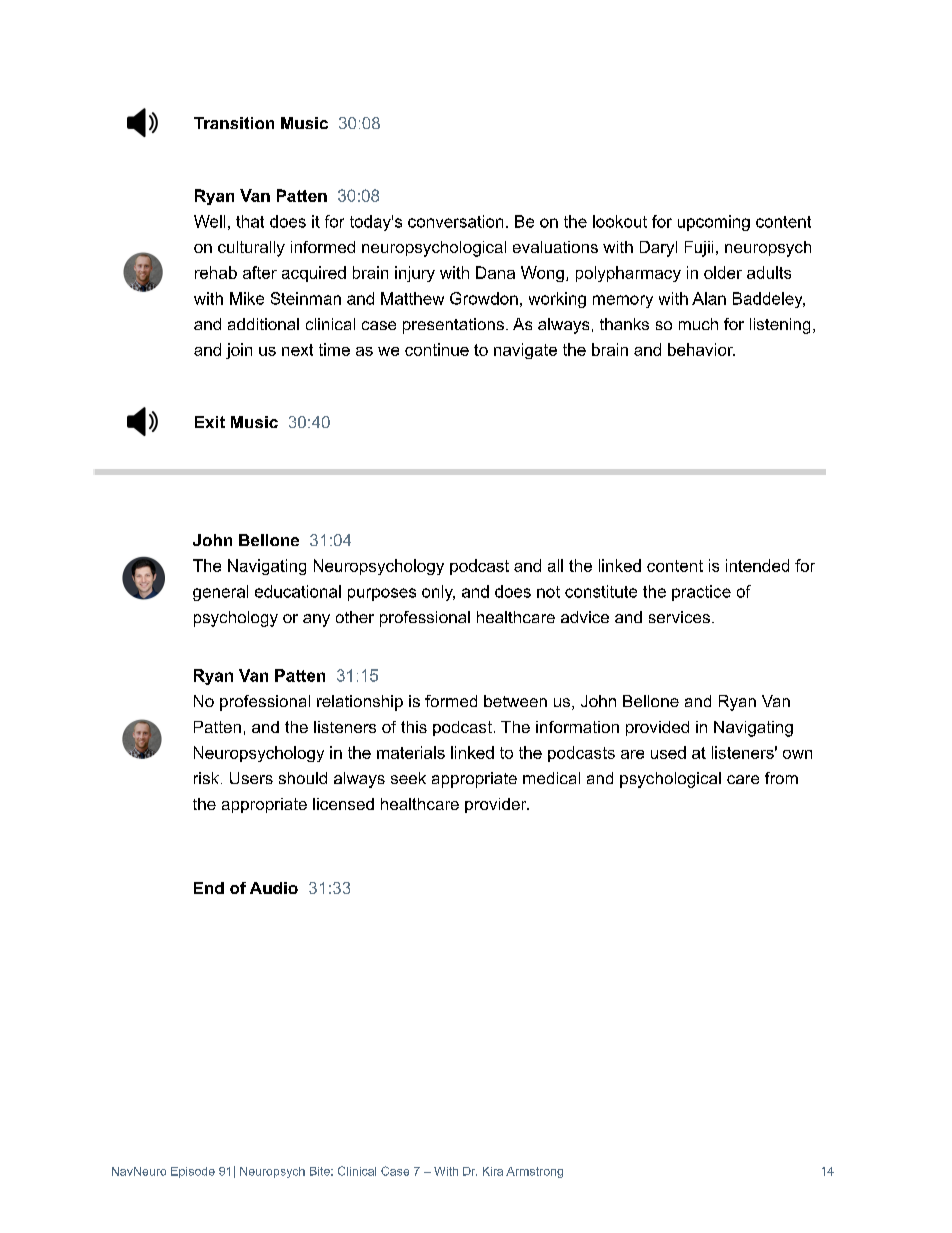 This screenshot has height=1233, width=952. I want to click on Transition, so click(234, 123).
